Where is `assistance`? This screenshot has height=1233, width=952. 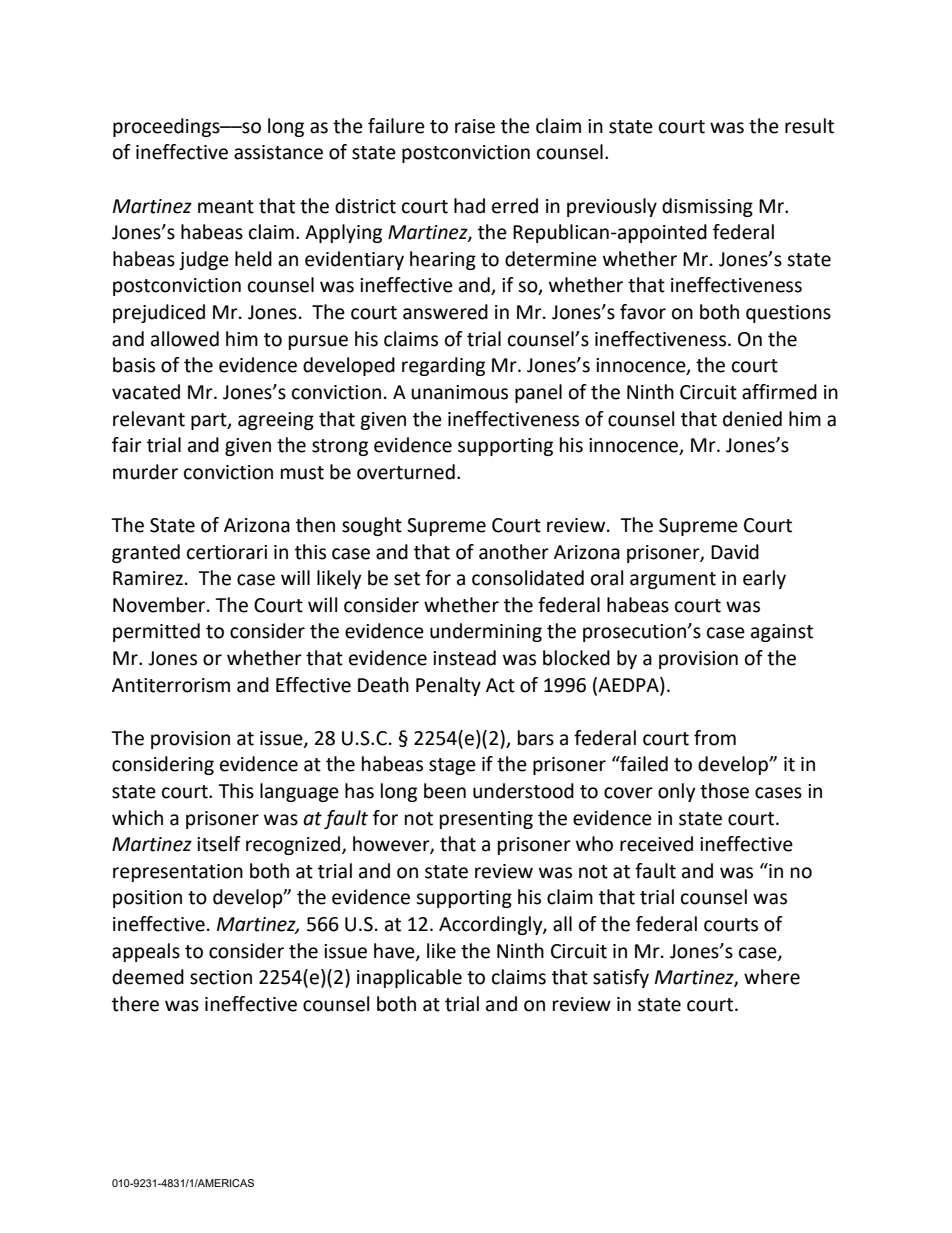
assistance is located at coordinates (278, 152).
